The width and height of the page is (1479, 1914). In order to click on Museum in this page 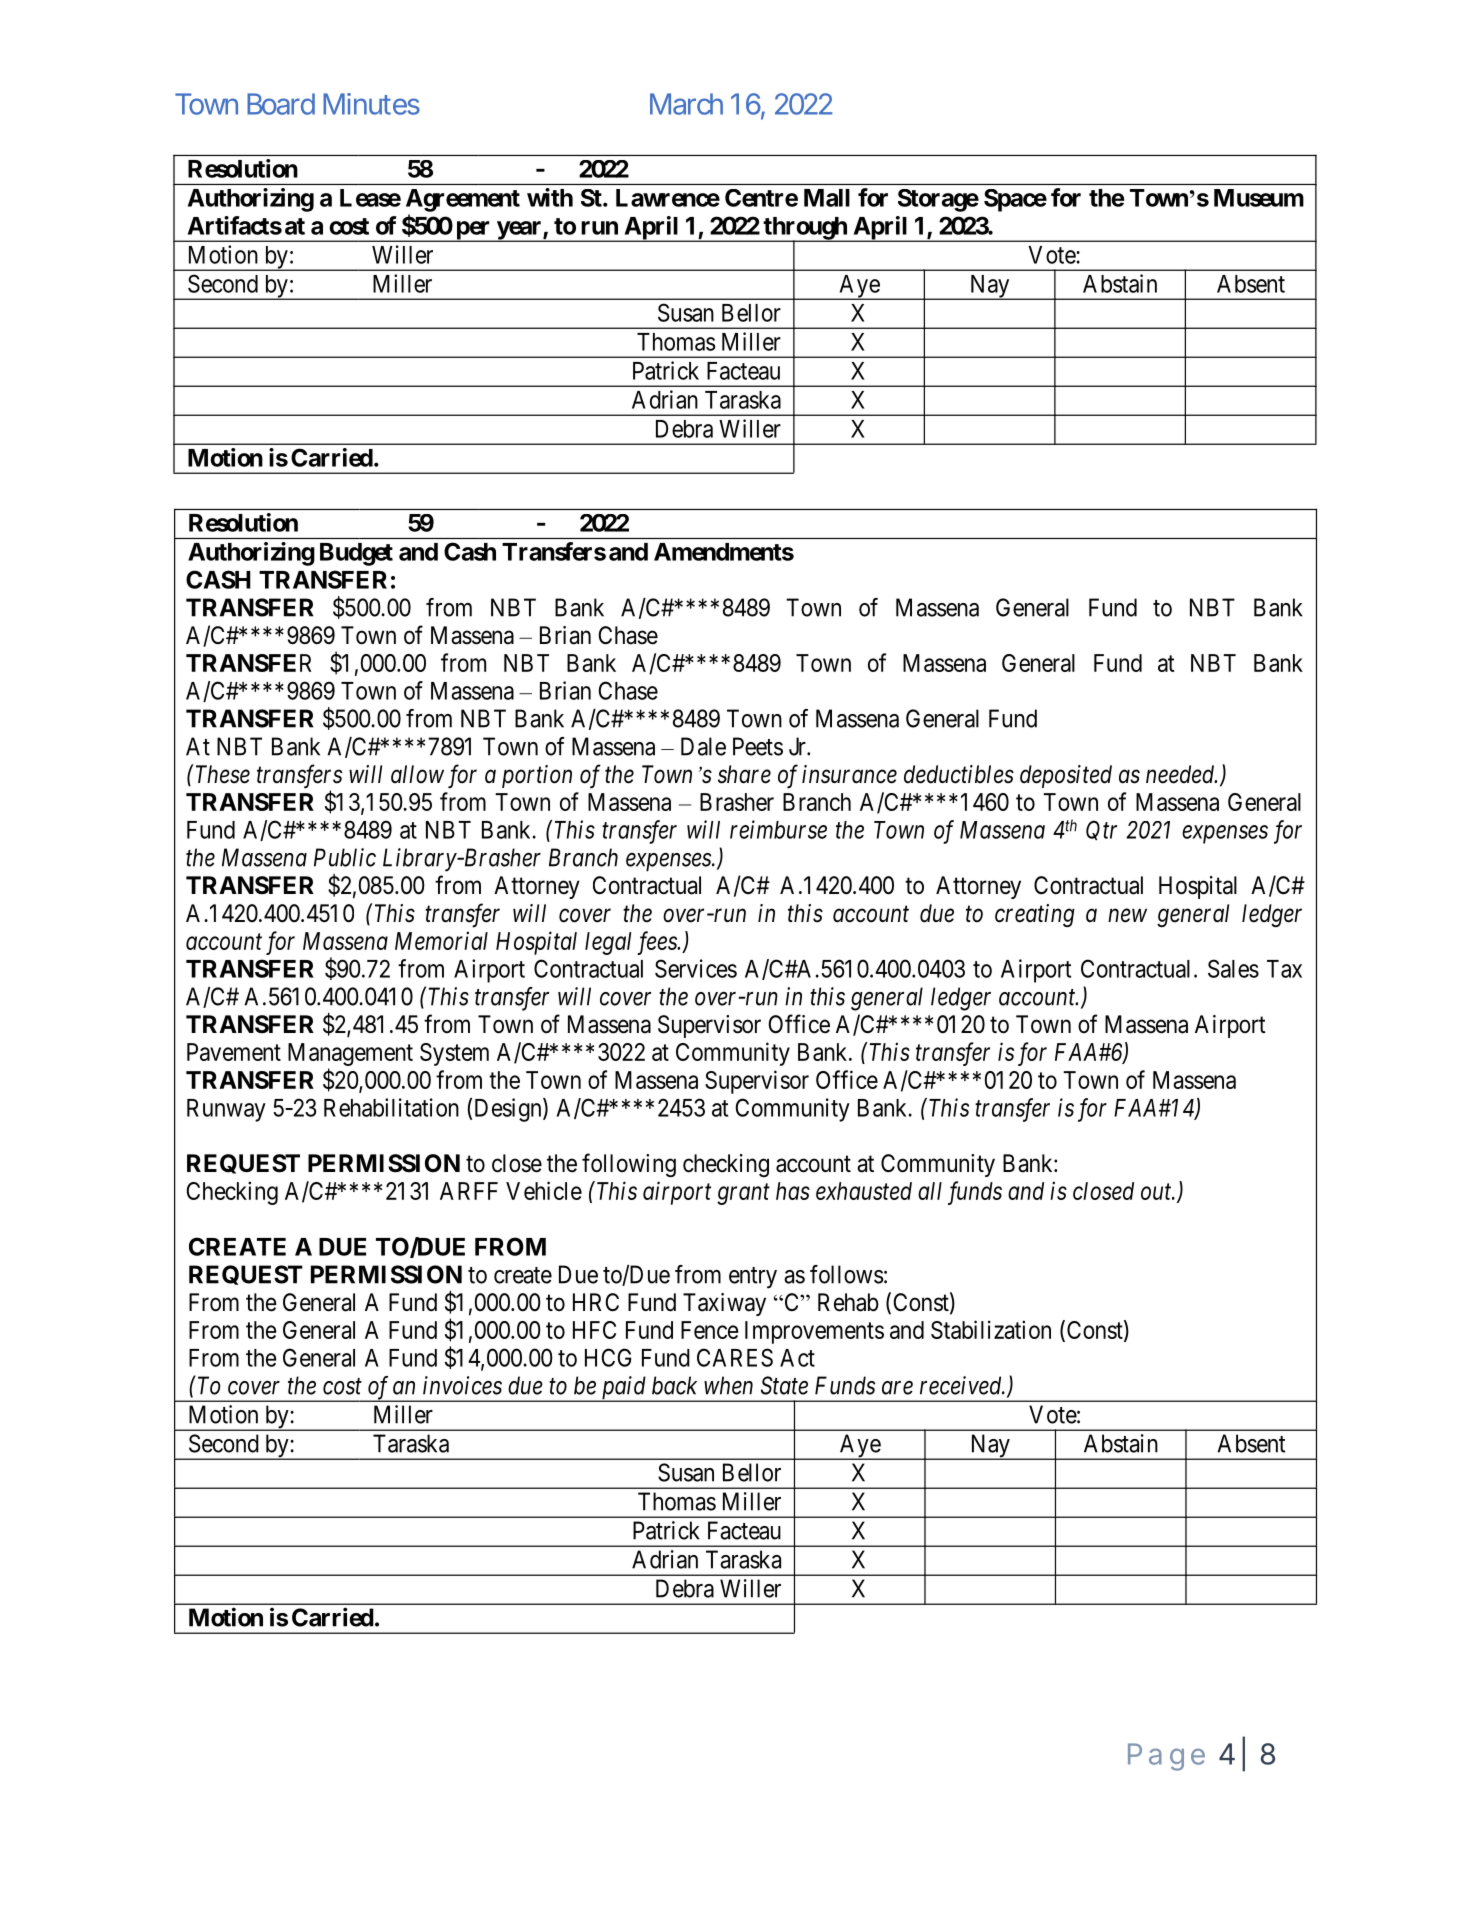, I will do `click(1259, 198)`.
